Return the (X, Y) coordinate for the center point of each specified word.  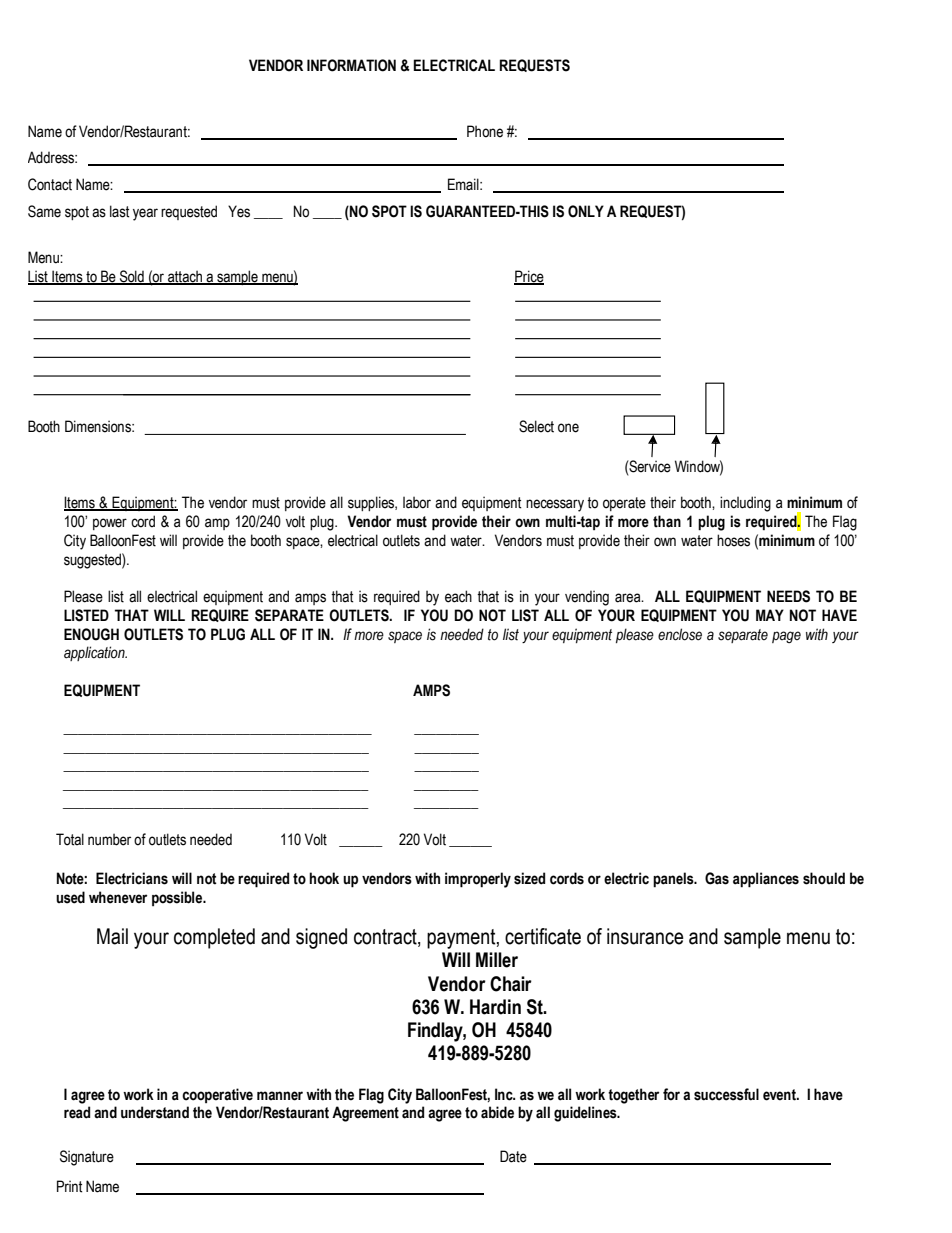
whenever (118, 897)
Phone (485, 131)
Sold (131, 277)
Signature (87, 1158)
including (745, 504)
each (458, 596)
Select (536, 426)
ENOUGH (91, 634)
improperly (478, 880)
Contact (50, 184)
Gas (717, 878)
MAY (770, 615)
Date (513, 1156)
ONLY (586, 211)
